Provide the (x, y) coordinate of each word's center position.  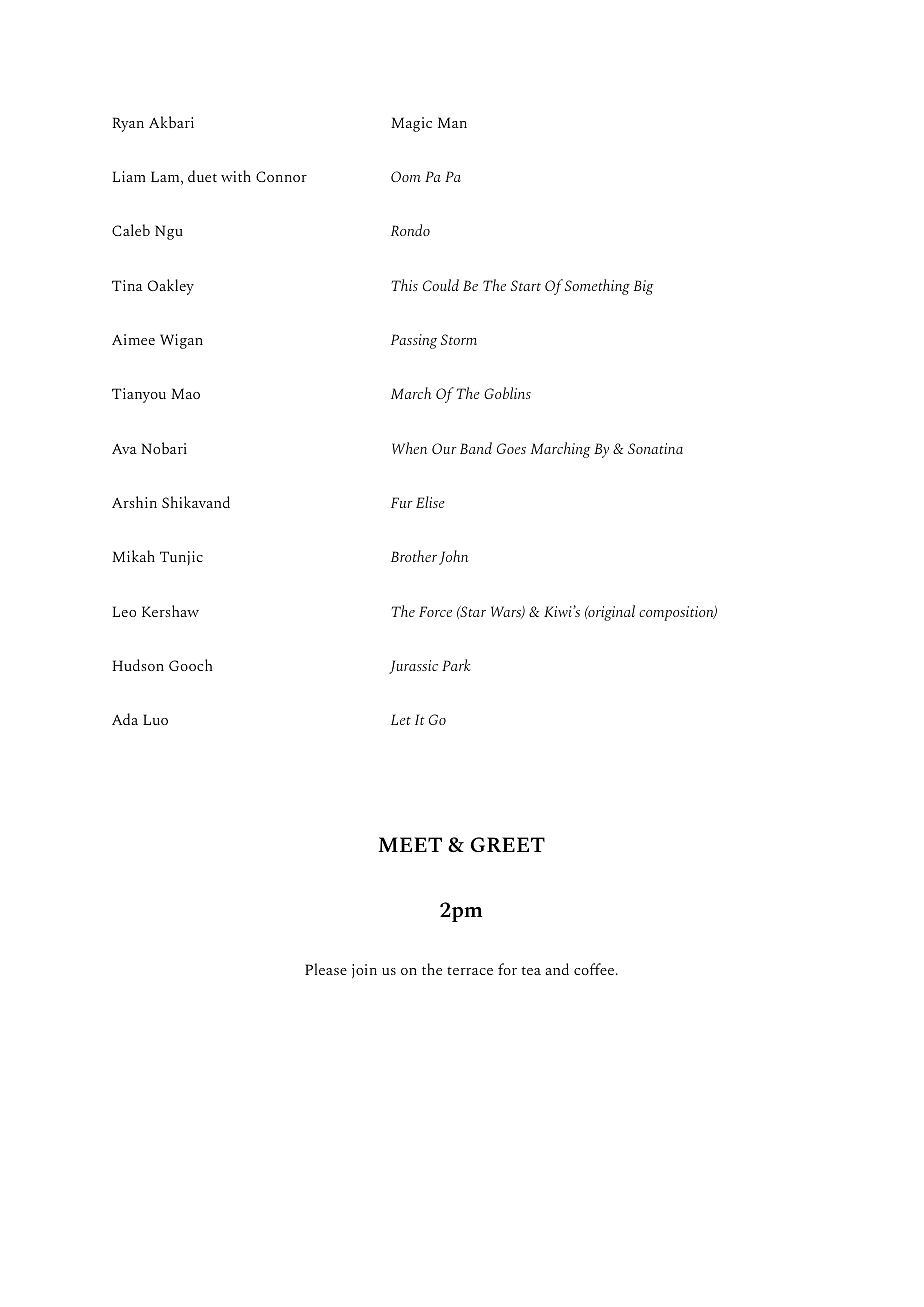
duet (202, 176)
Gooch (191, 665)
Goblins (507, 393)
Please (326, 969)
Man (452, 122)
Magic (411, 124)
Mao (185, 393)
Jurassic (413, 667)
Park (456, 665)
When (409, 448)
